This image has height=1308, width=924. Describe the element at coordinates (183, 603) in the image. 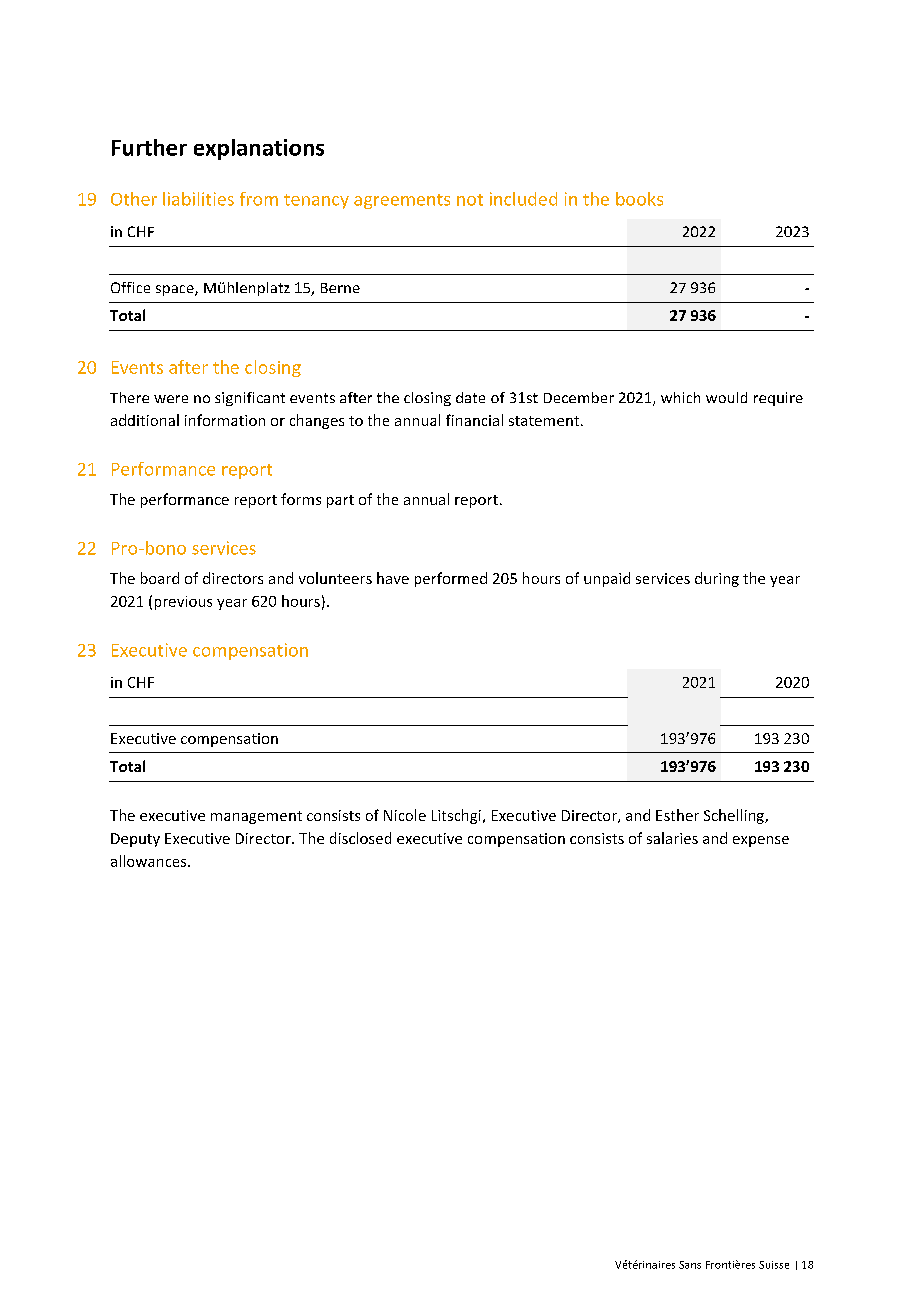

I see `previous` at that location.
